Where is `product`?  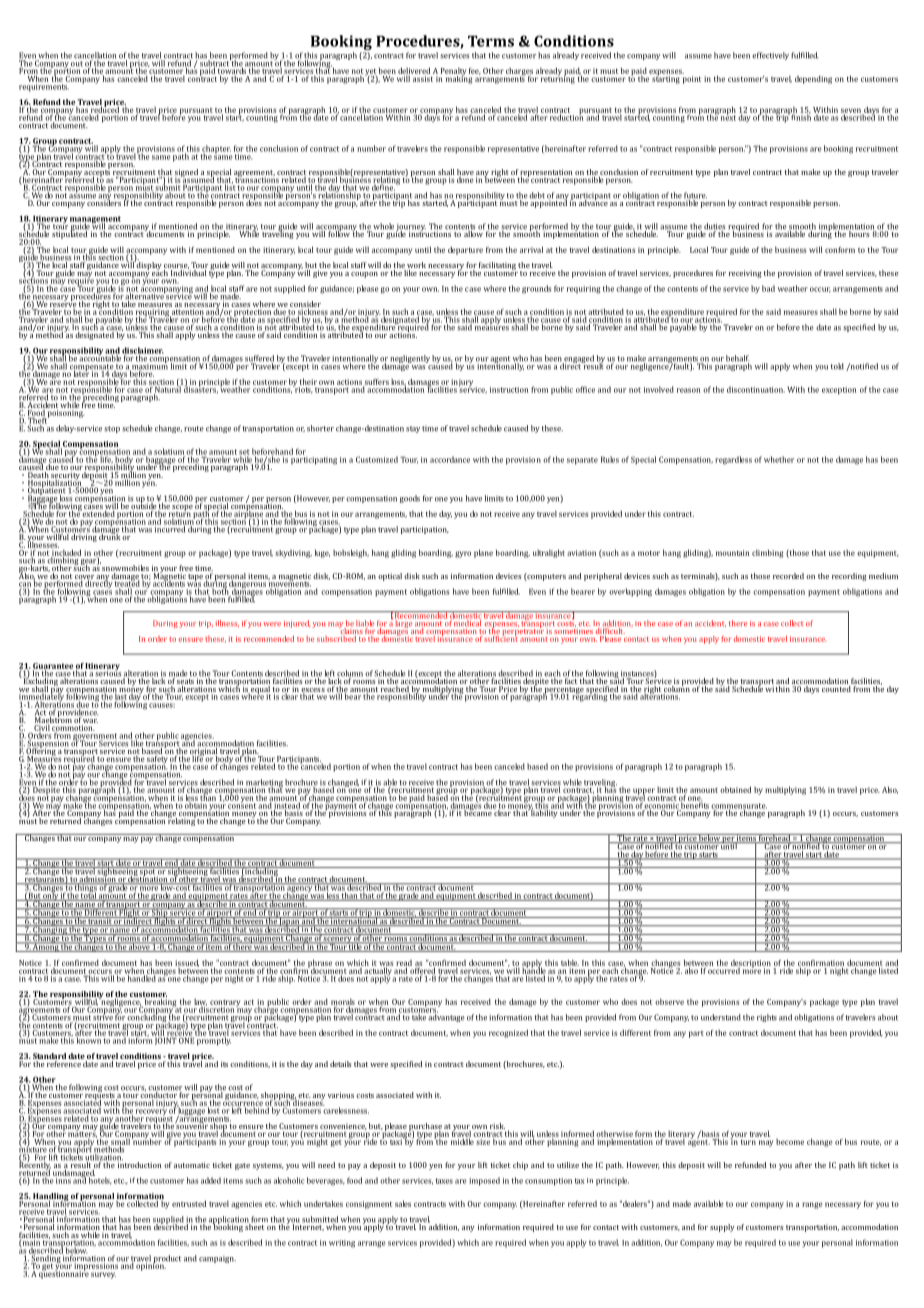 product is located at coordinates (167, 1260).
